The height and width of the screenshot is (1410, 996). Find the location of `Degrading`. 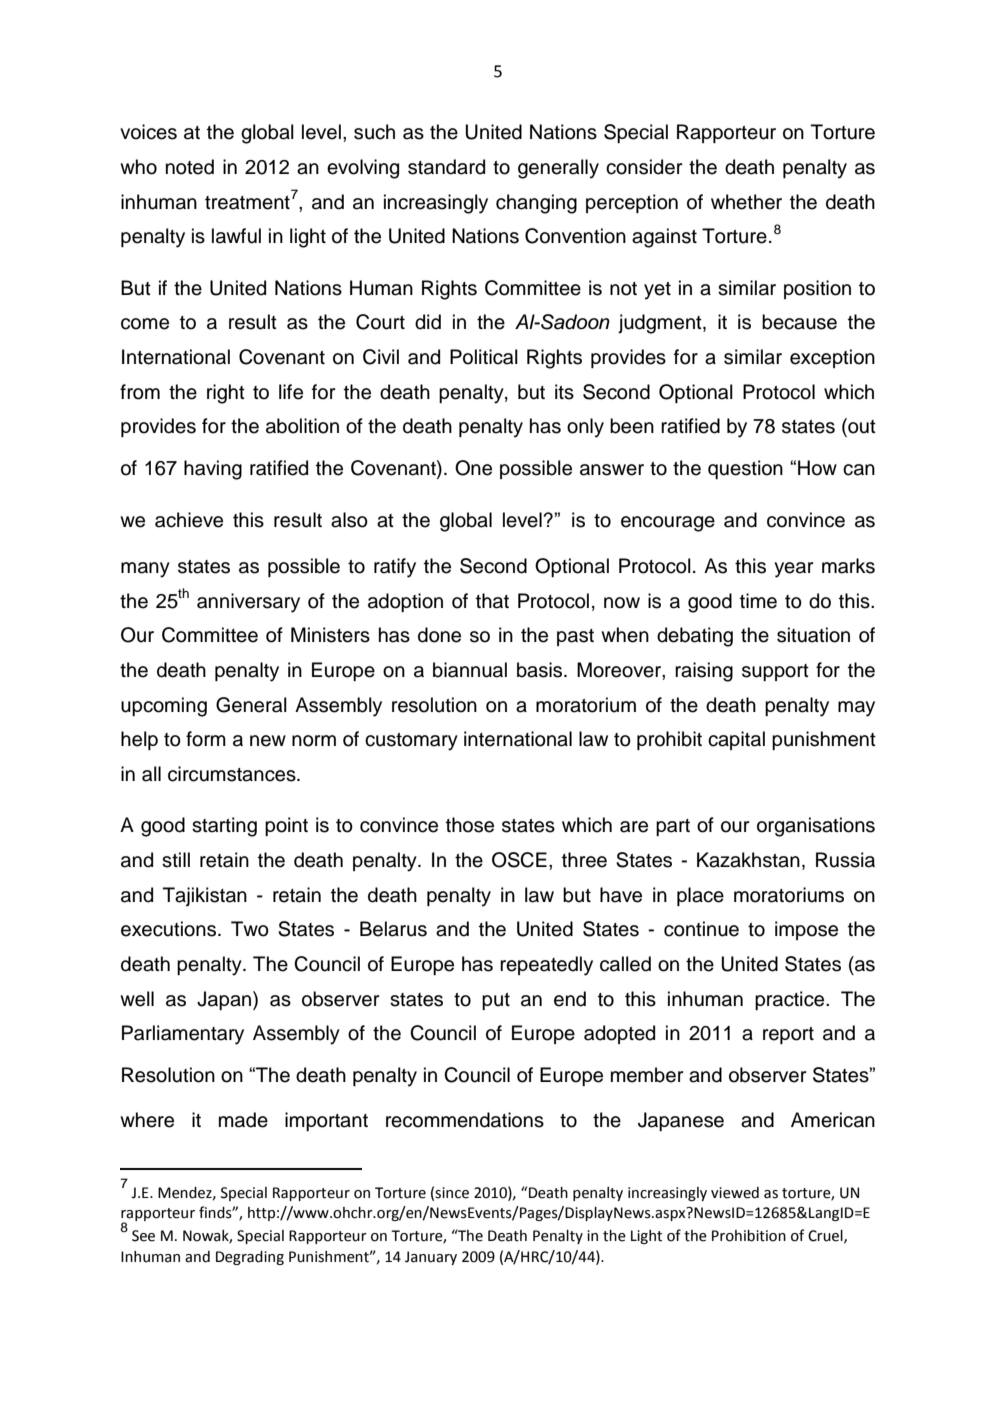

Degrading is located at coordinates (250, 1258).
